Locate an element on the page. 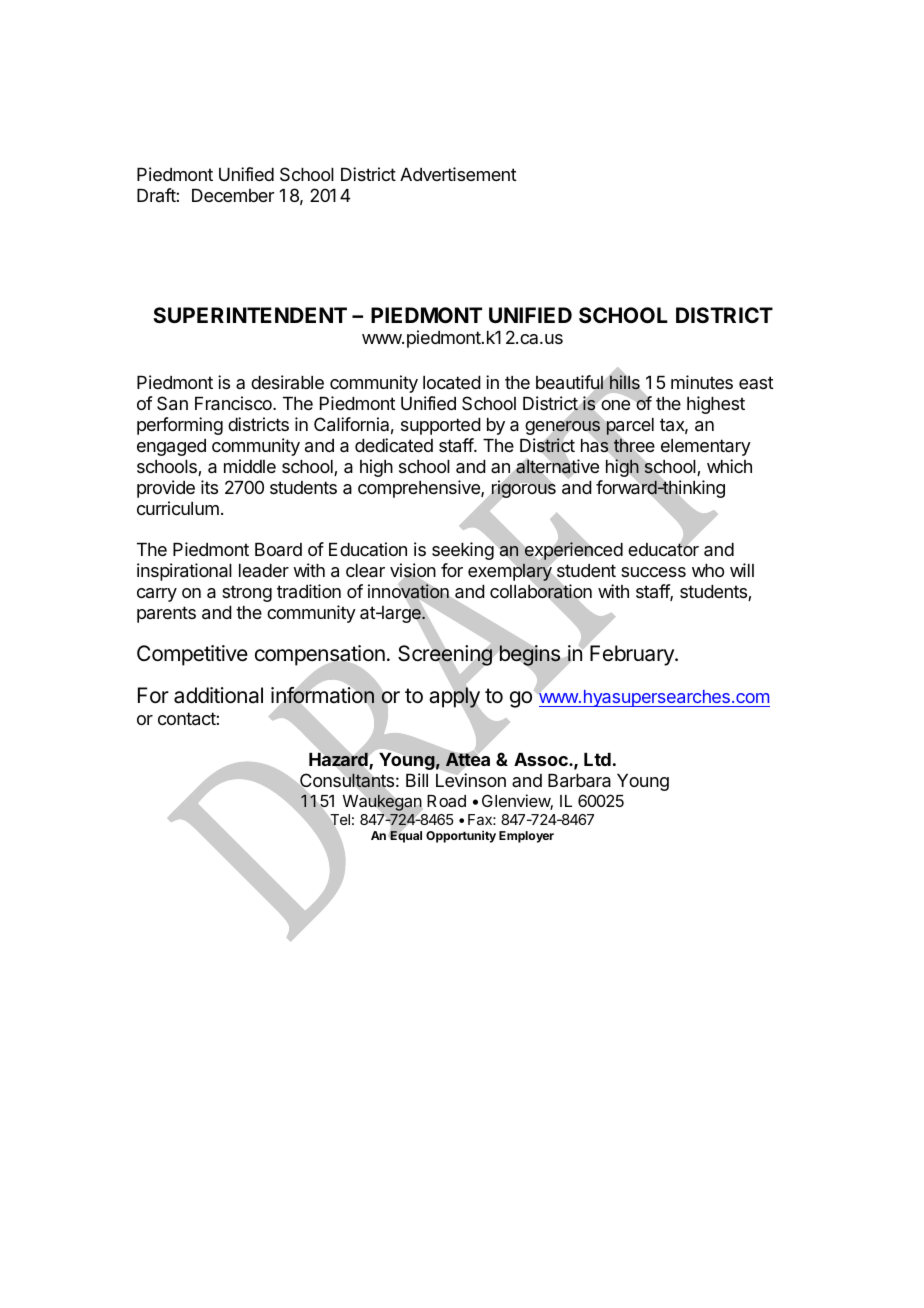  comprehensive is located at coordinates (420, 489).
